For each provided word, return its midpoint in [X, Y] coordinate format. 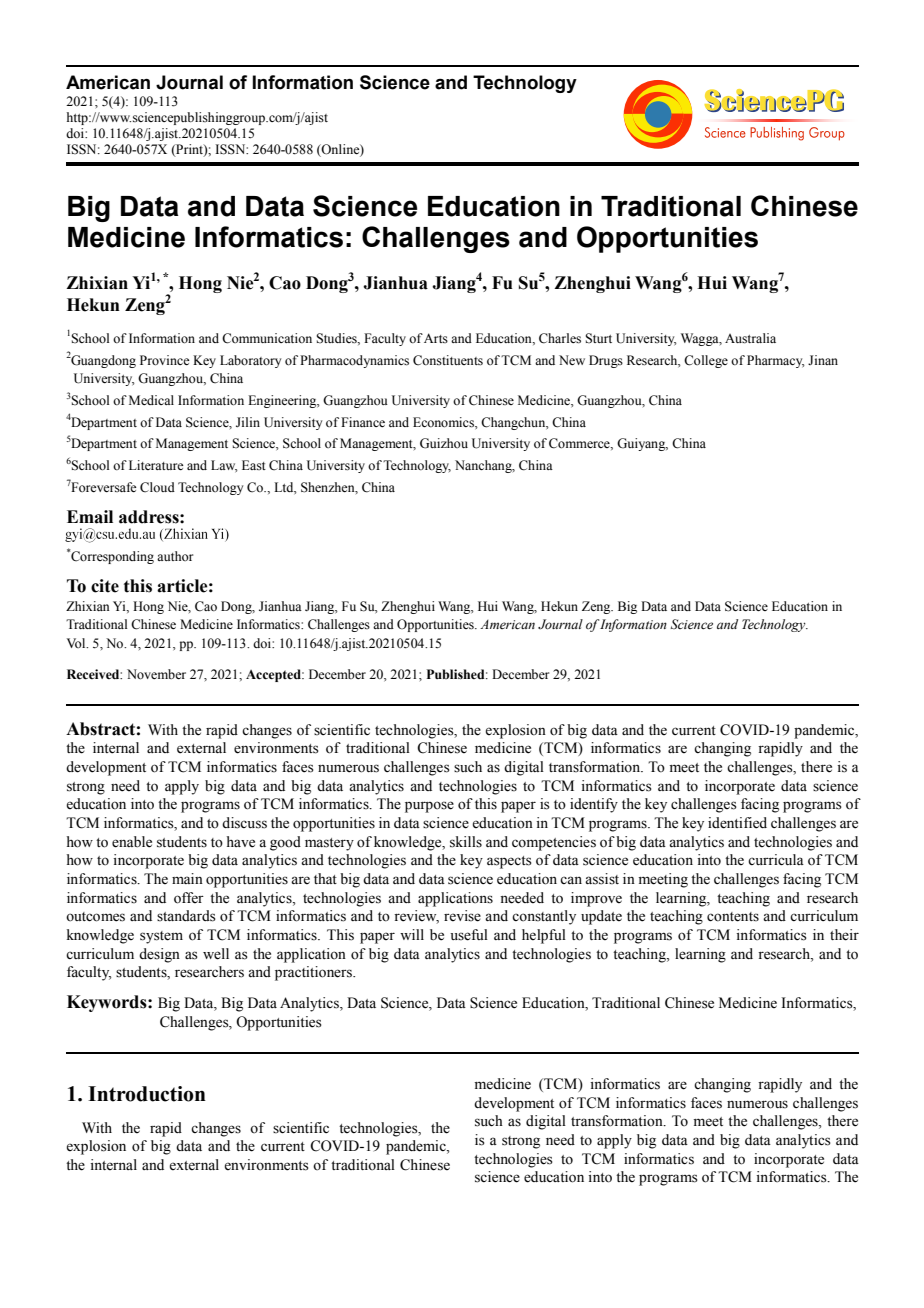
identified [737, 823]
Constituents [448, 360]
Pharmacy [776, 361]
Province [164, 360]
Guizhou [444, 443]
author [175, 556]
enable [132, 842]
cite [105, 586]
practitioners [314, 973]
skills [466, 842]
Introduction [147, 1094]
